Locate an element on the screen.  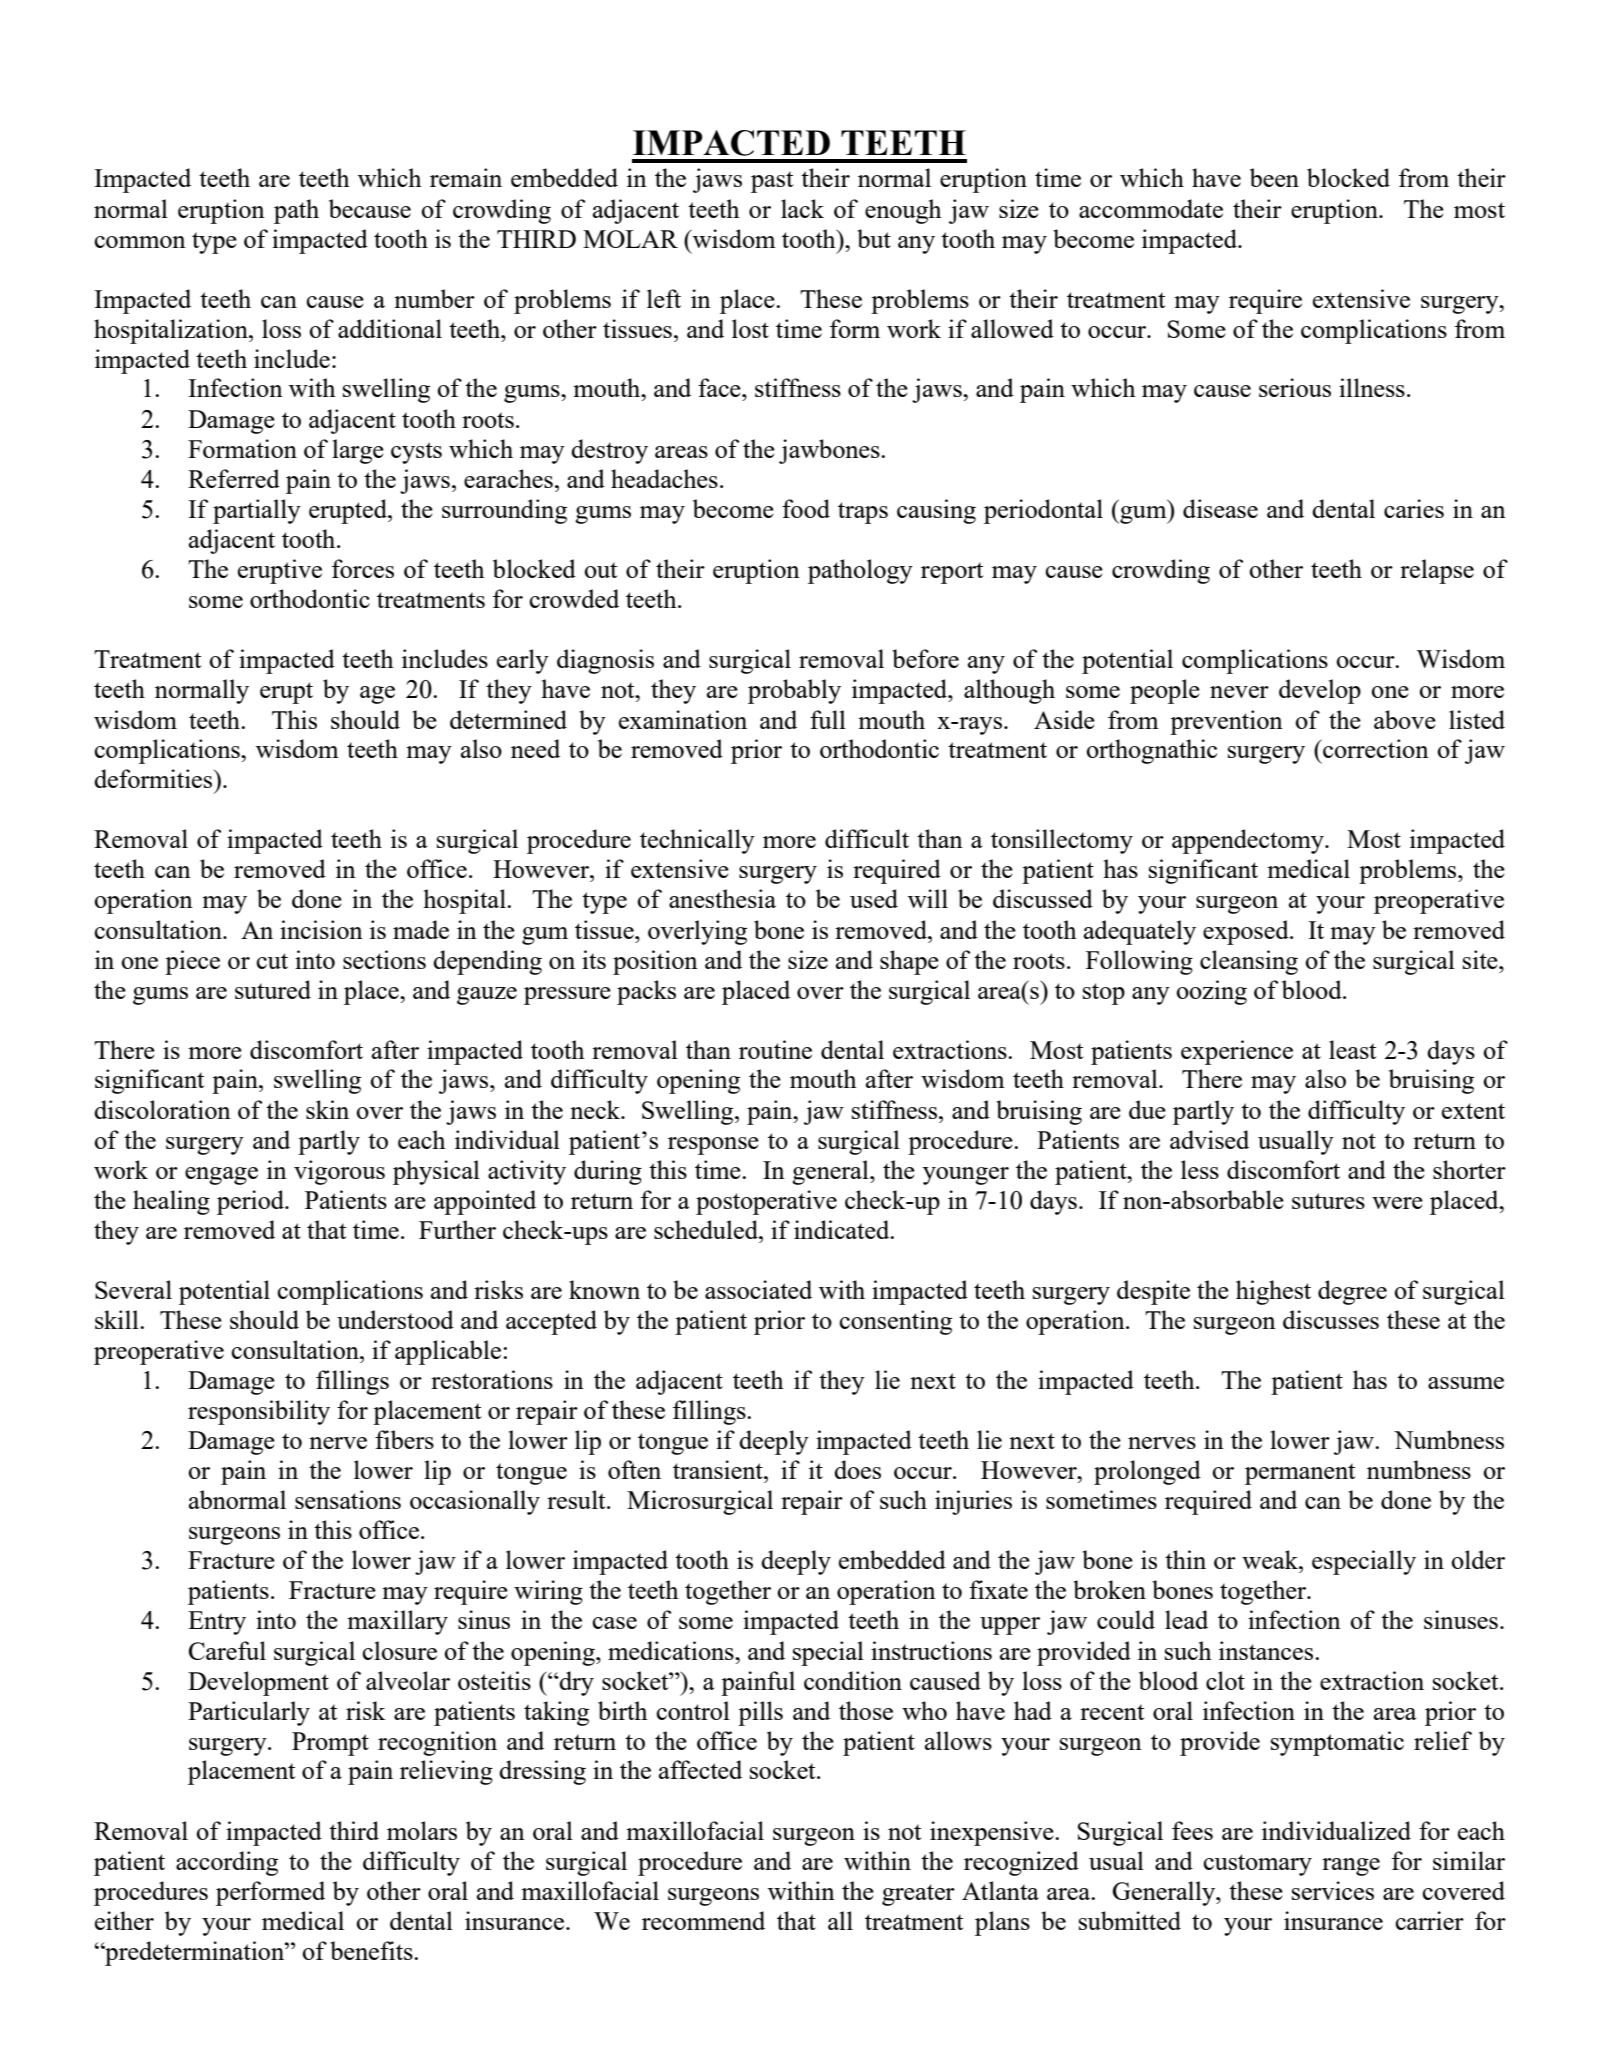
relapse is located at coordinates (1437, 571).
